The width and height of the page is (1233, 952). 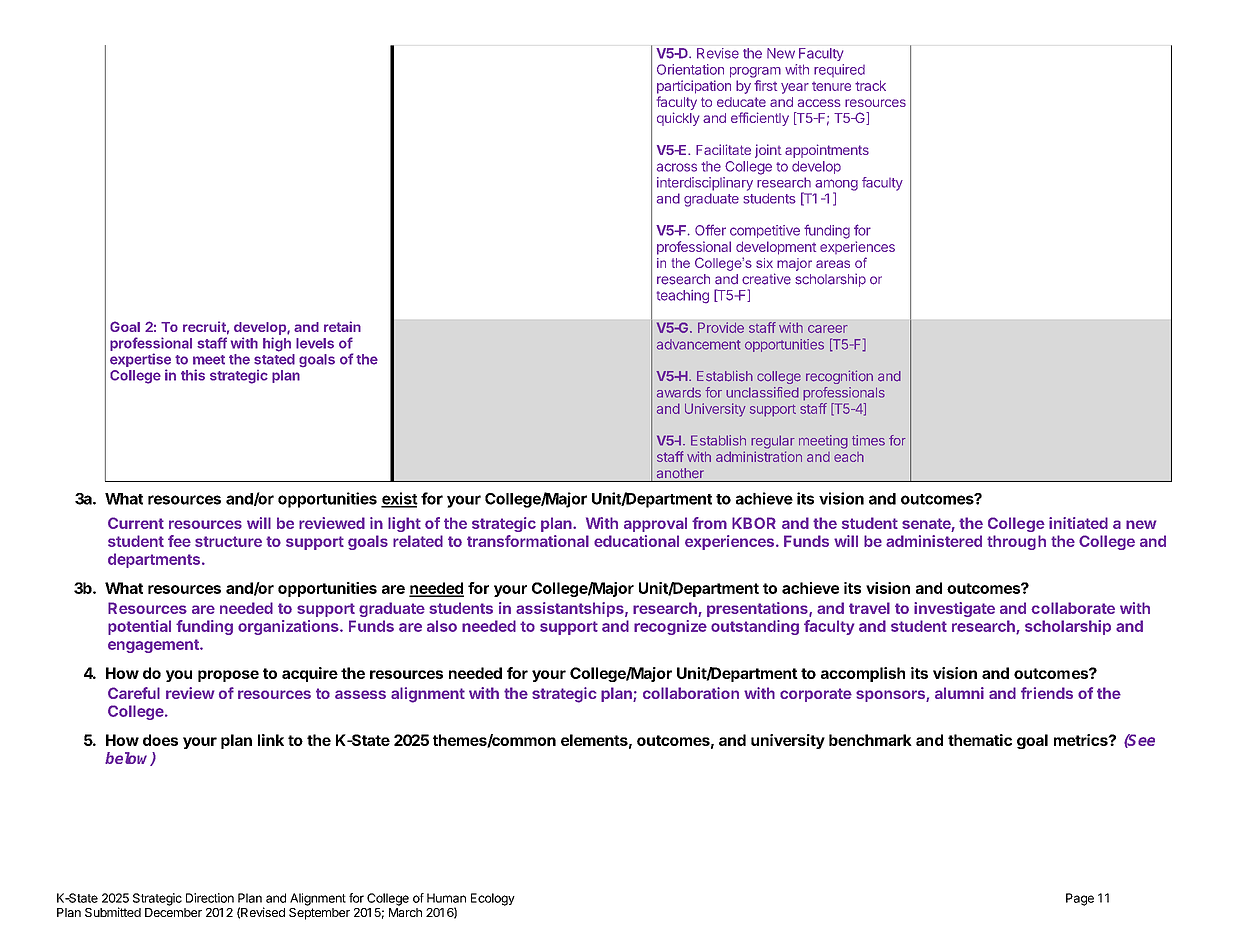 I want to click on investigate, so click(x=954, y=609).
